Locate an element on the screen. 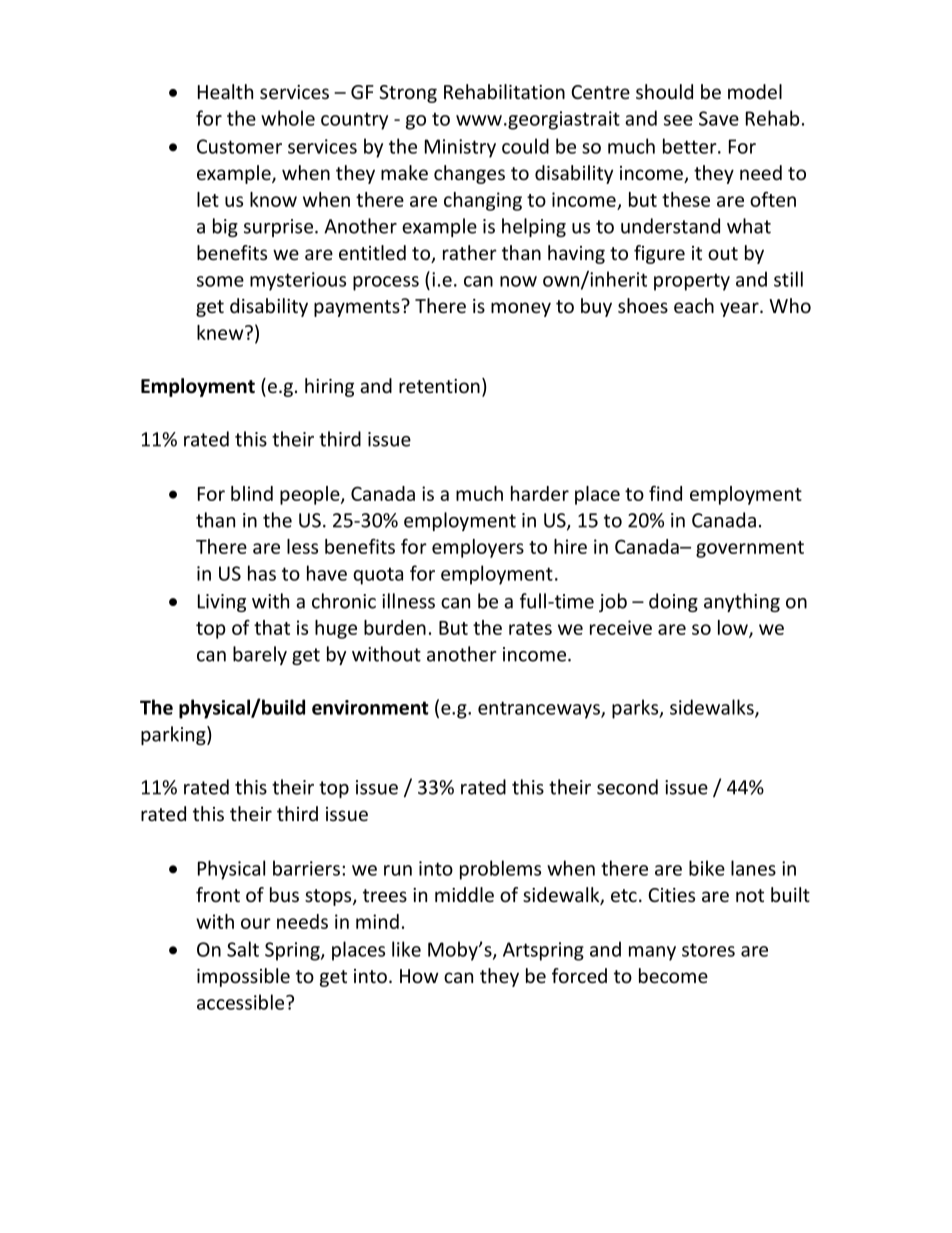  rates is located at coordinates (530, 628).
